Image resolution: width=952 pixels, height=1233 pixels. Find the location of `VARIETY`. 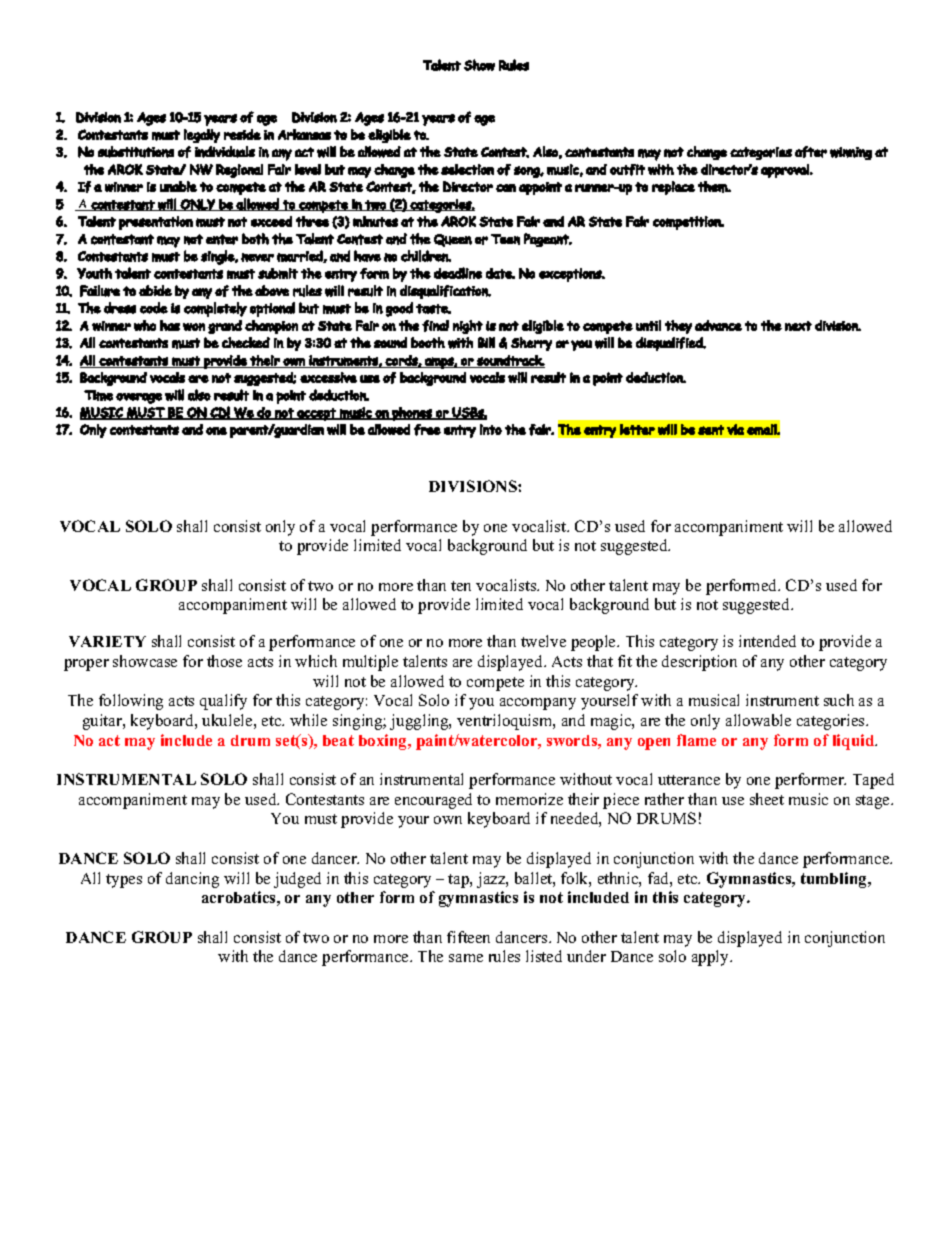

VARIETY is located at coordinates (107, 641).
